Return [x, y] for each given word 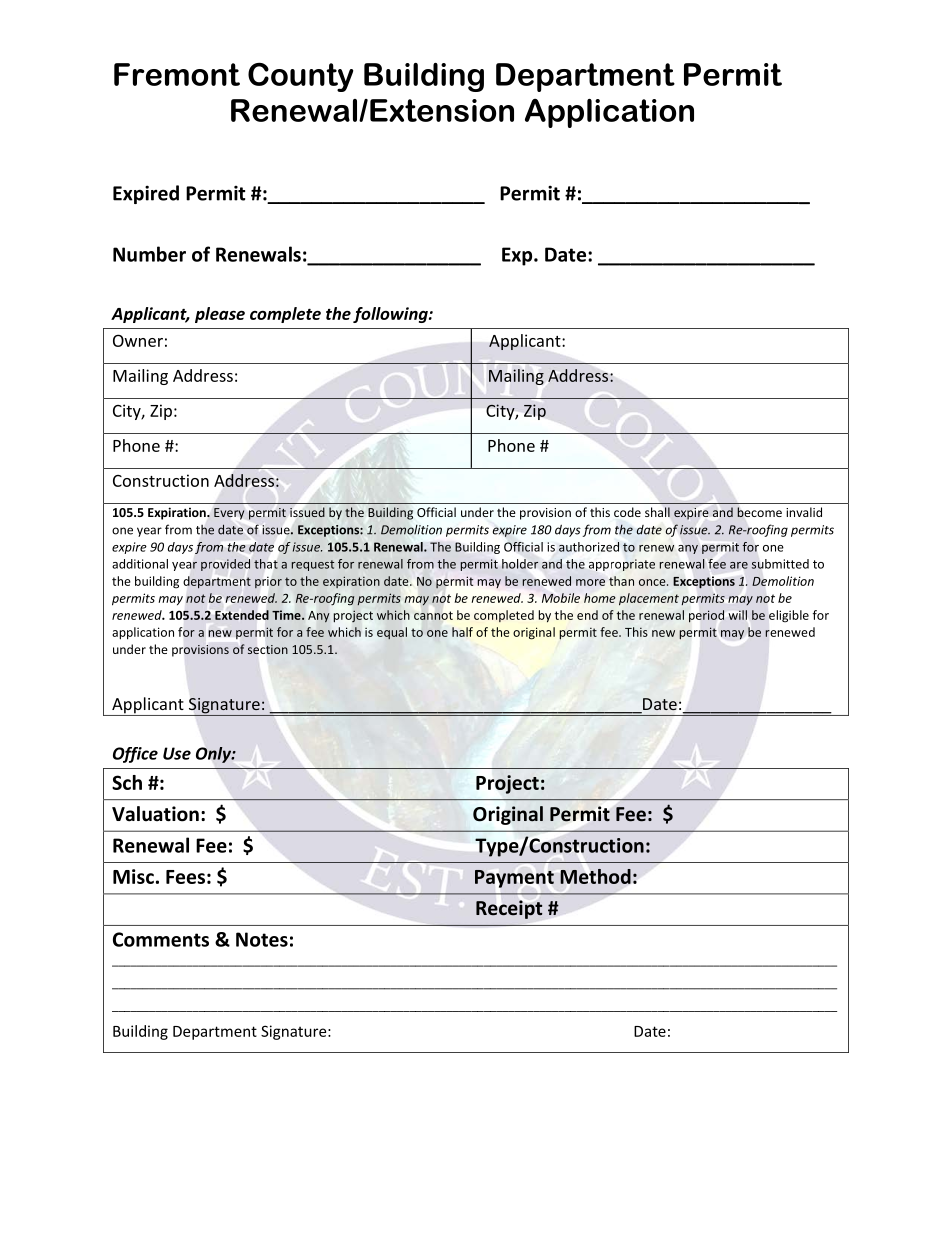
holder [520, 564]
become [759, 512]
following [391, 315]
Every [229, 514]
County [301, 77]
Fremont [177, 74]
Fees [185, 877]
